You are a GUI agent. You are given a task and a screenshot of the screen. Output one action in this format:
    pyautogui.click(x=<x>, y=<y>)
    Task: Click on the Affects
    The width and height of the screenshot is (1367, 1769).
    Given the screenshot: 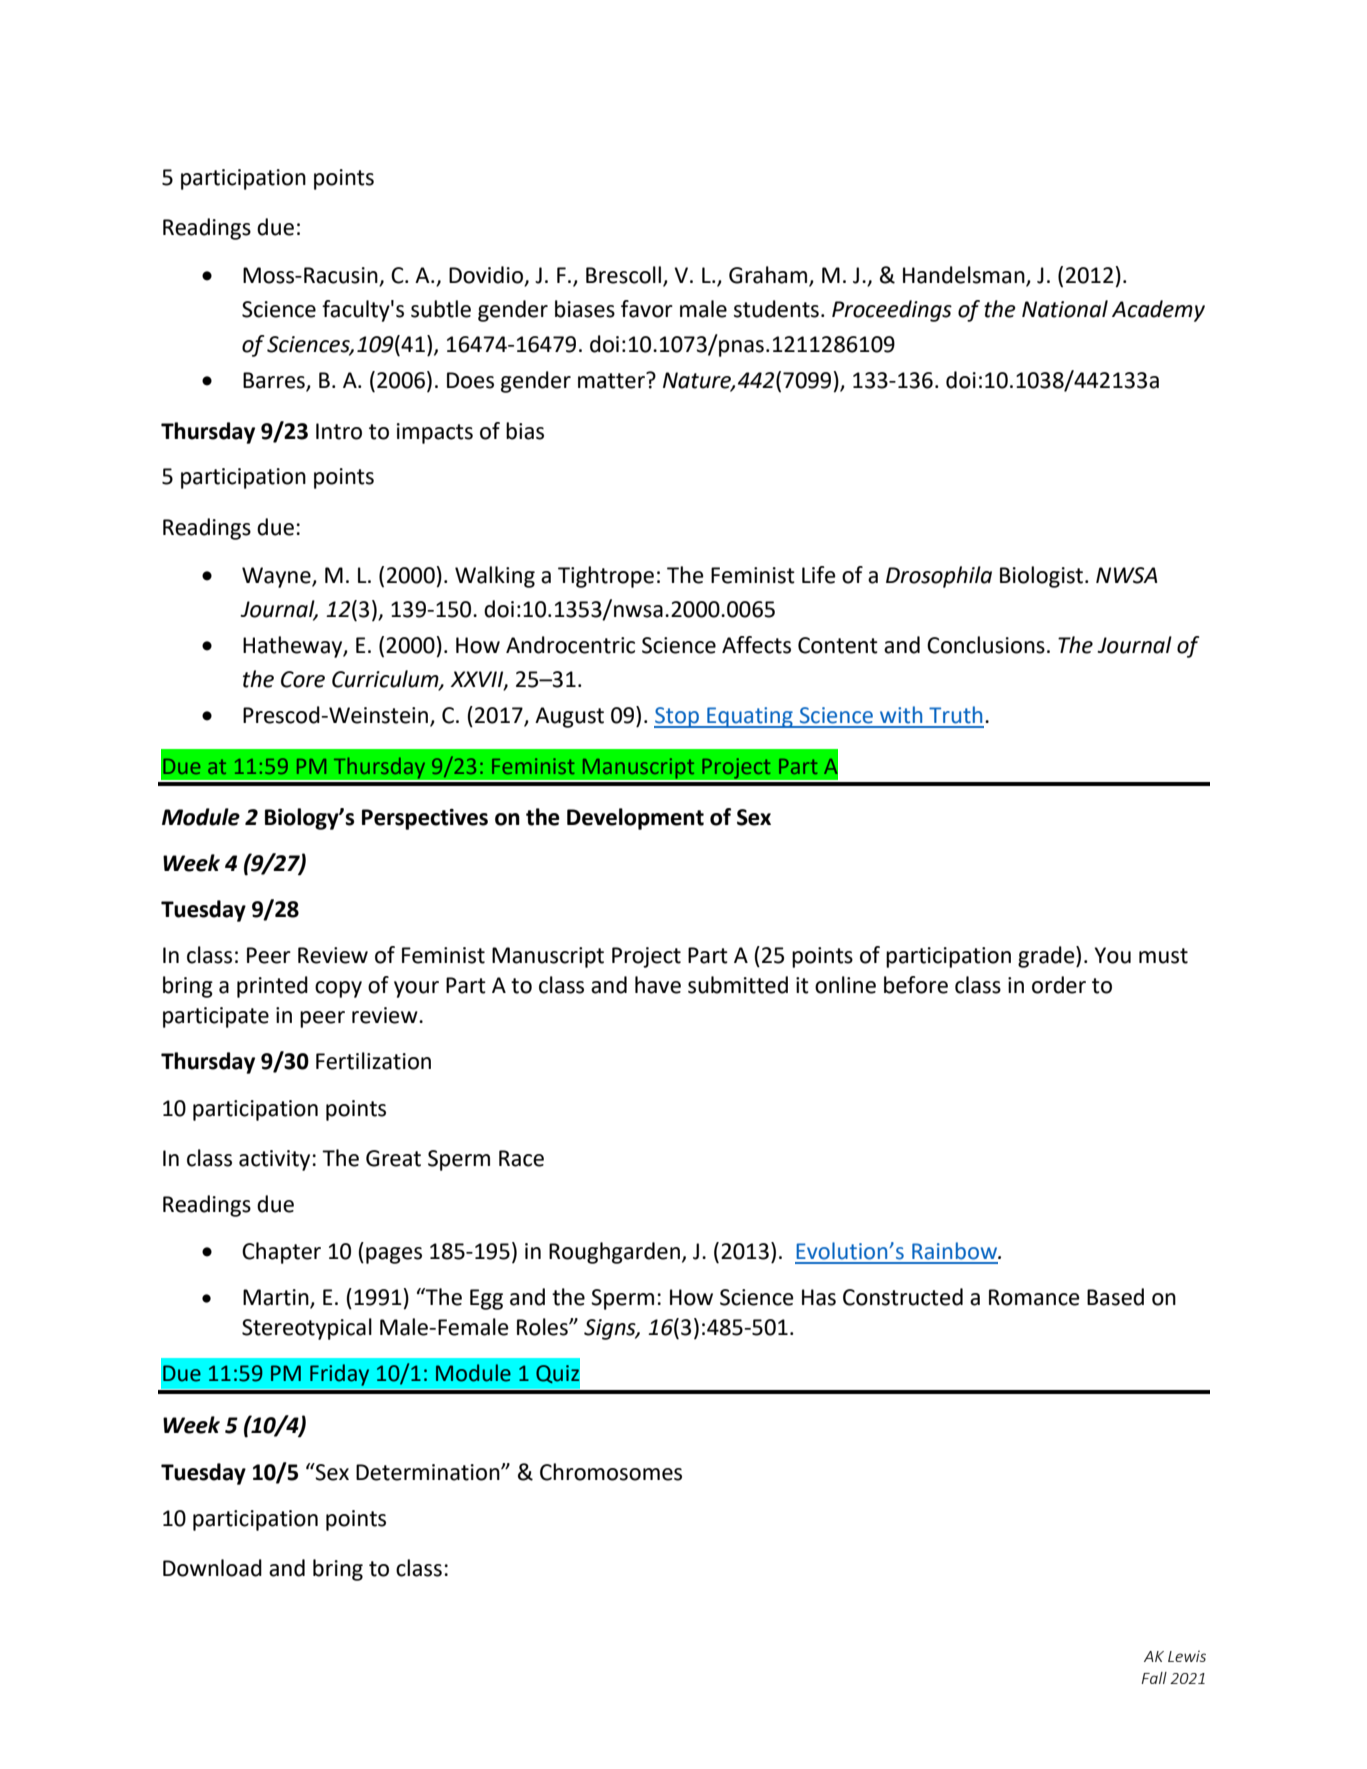 What is the action you would take?
    pyautogui.click(x=756, y=645)
